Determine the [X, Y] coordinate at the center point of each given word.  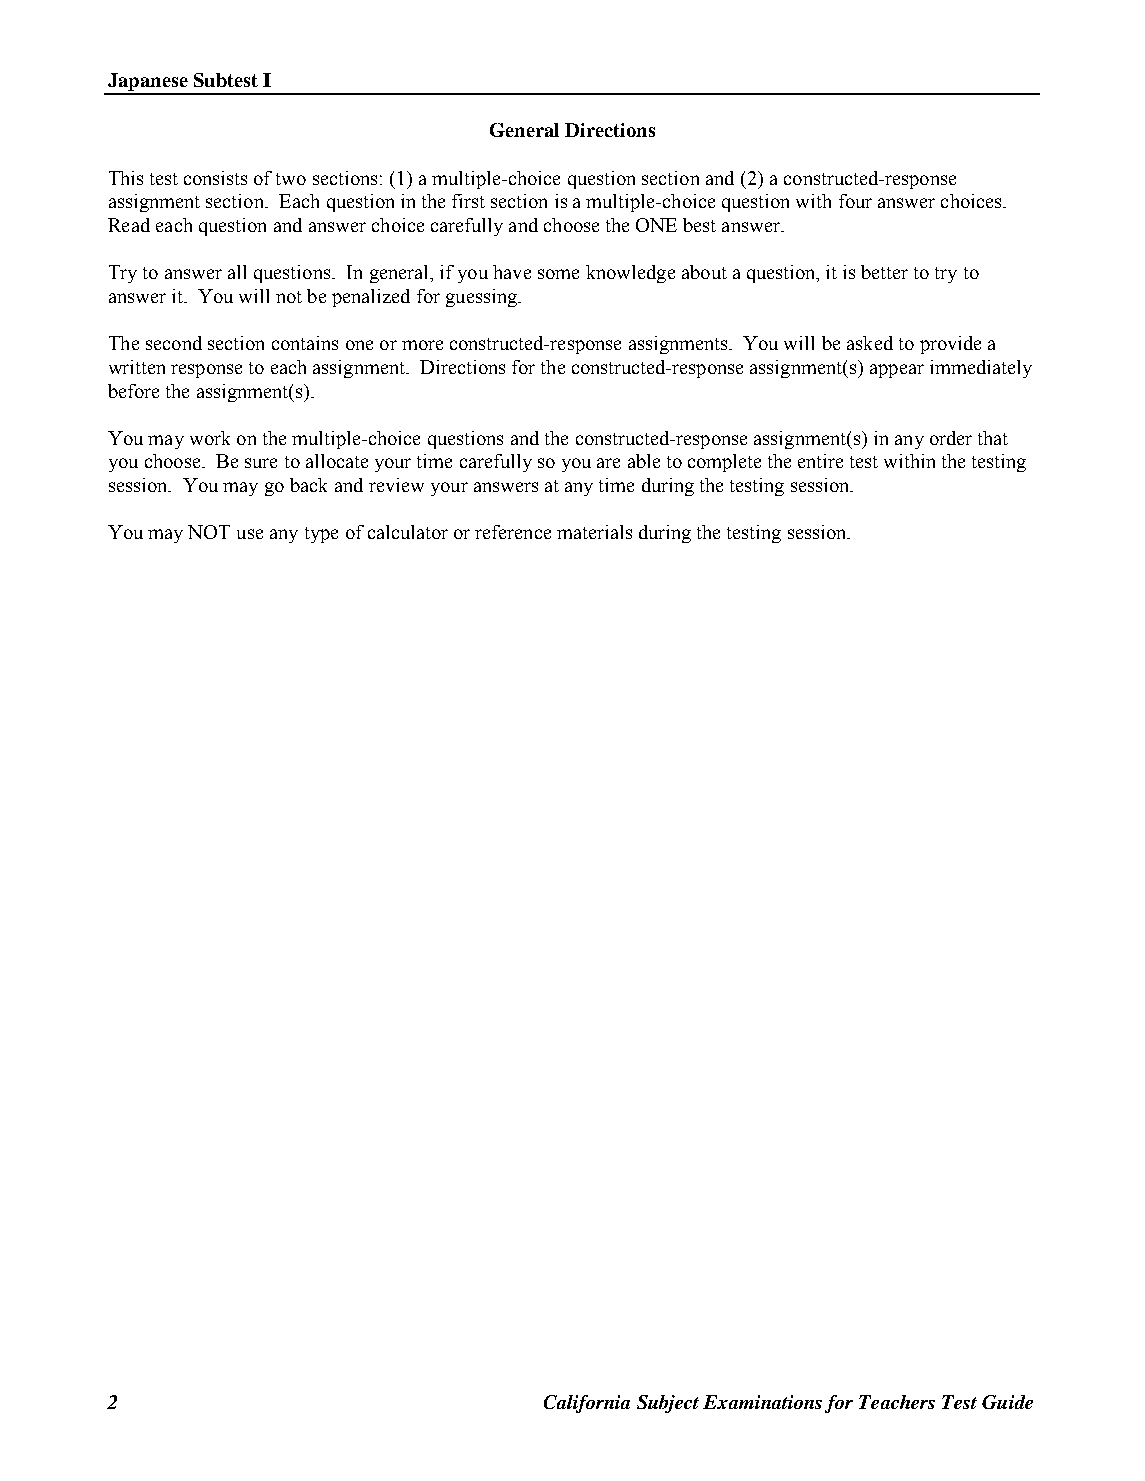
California [587, 1404]
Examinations [762, 1402]
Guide [1007, 1402]
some [558, 274]
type [321, 535]
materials [594, 532]
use [250, 534]
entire [820, 461]
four [855, 201]
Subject [668, 1404]
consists [215, 178]
